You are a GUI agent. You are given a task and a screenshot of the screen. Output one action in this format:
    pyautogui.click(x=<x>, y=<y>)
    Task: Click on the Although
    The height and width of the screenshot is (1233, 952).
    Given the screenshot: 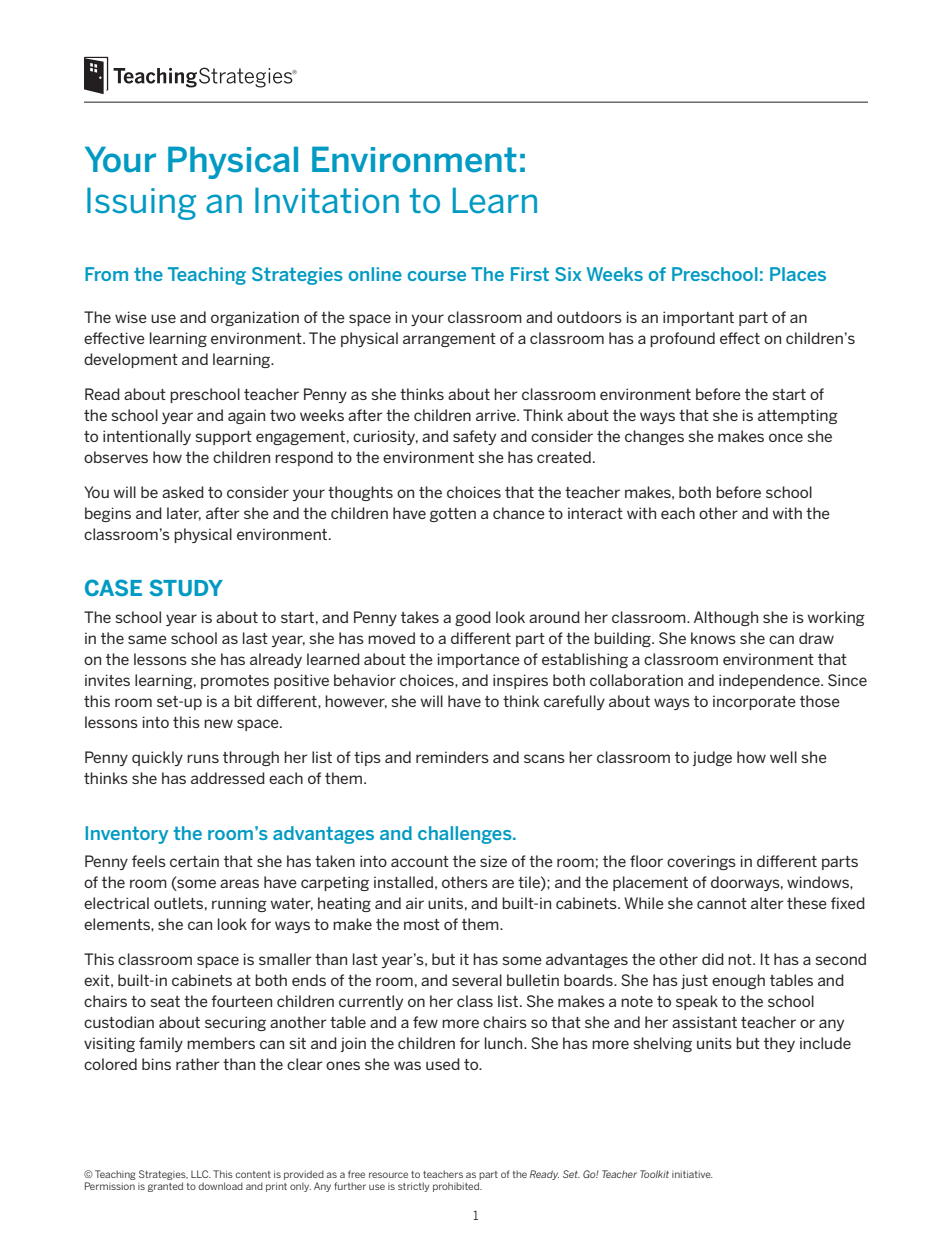 What is the action you would take?
    pyautogui.click(x=726, y=618)
